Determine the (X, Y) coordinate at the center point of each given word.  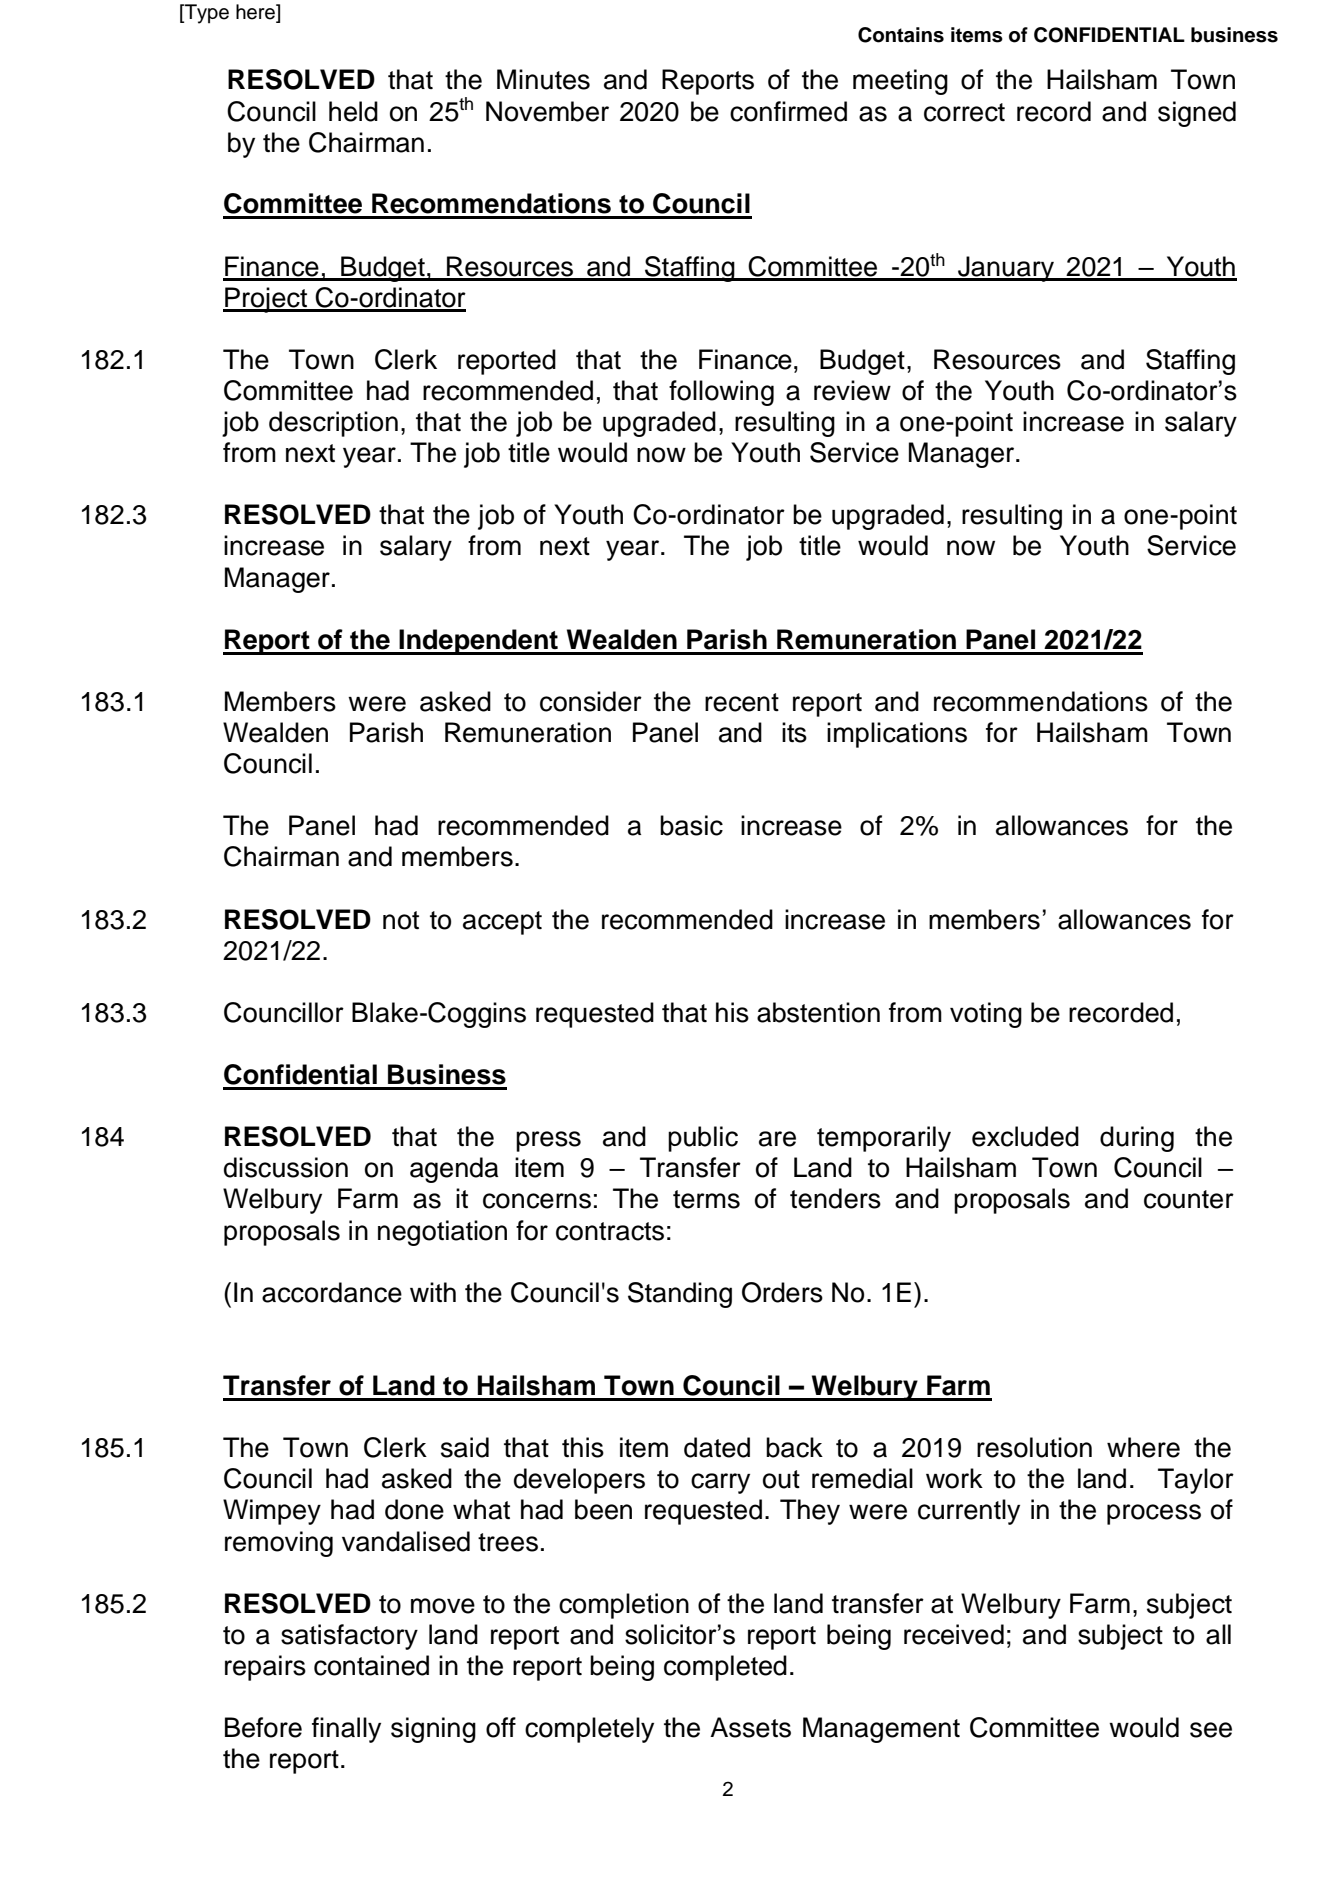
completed (725, 1668)
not (401, 920)
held (353, 111)
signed (1197, 114)
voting (986, 1015)
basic (691, 825)
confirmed (788, 111)
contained (371, 1665)
